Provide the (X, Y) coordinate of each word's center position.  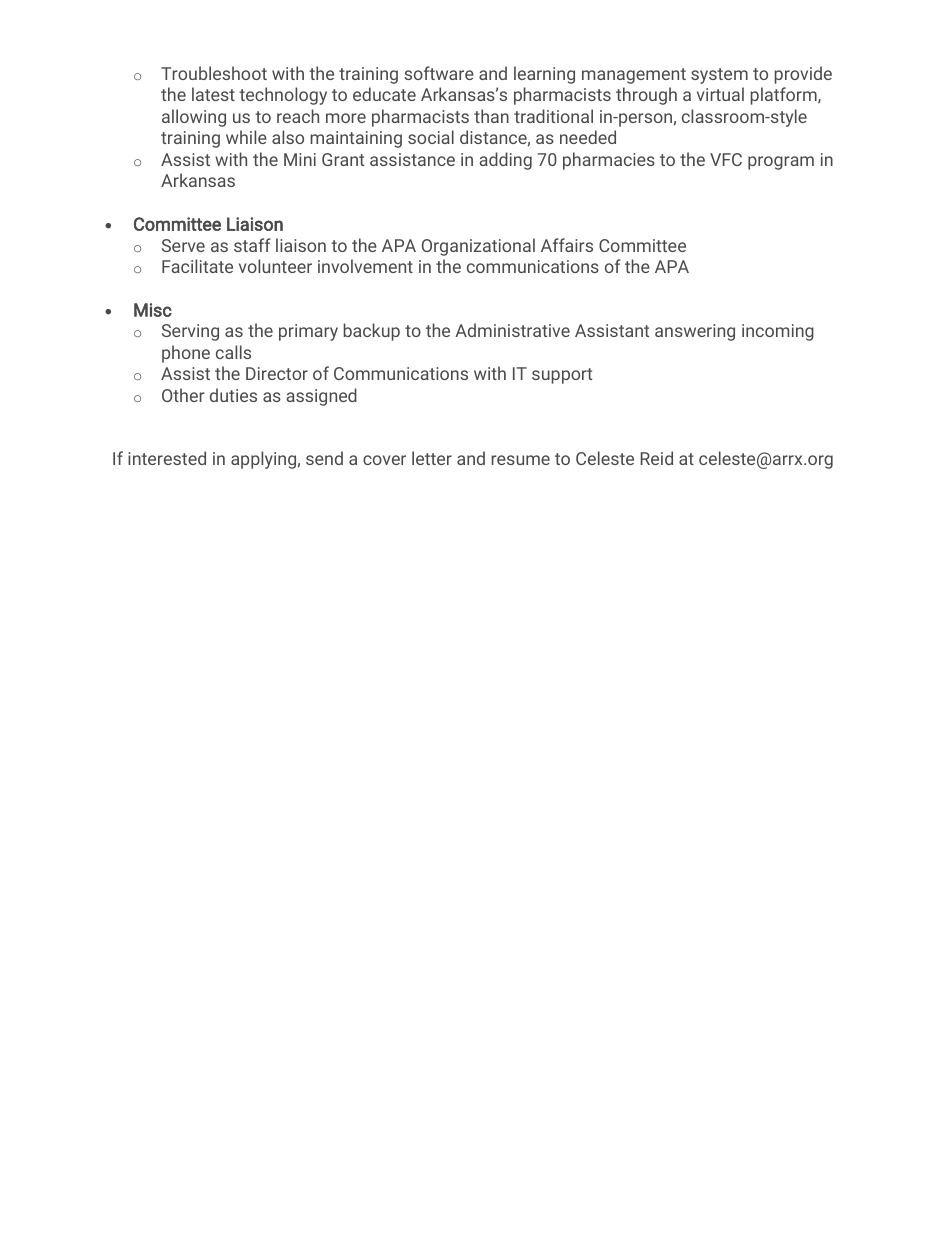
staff (252, 245)
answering (695, 332)
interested (167, 458)
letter (432, 458)
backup (372, 332)
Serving (190, 332)
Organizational (478, 247)
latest (213, 94)
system (719, 76)
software (439, 73)
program (781, 163)
